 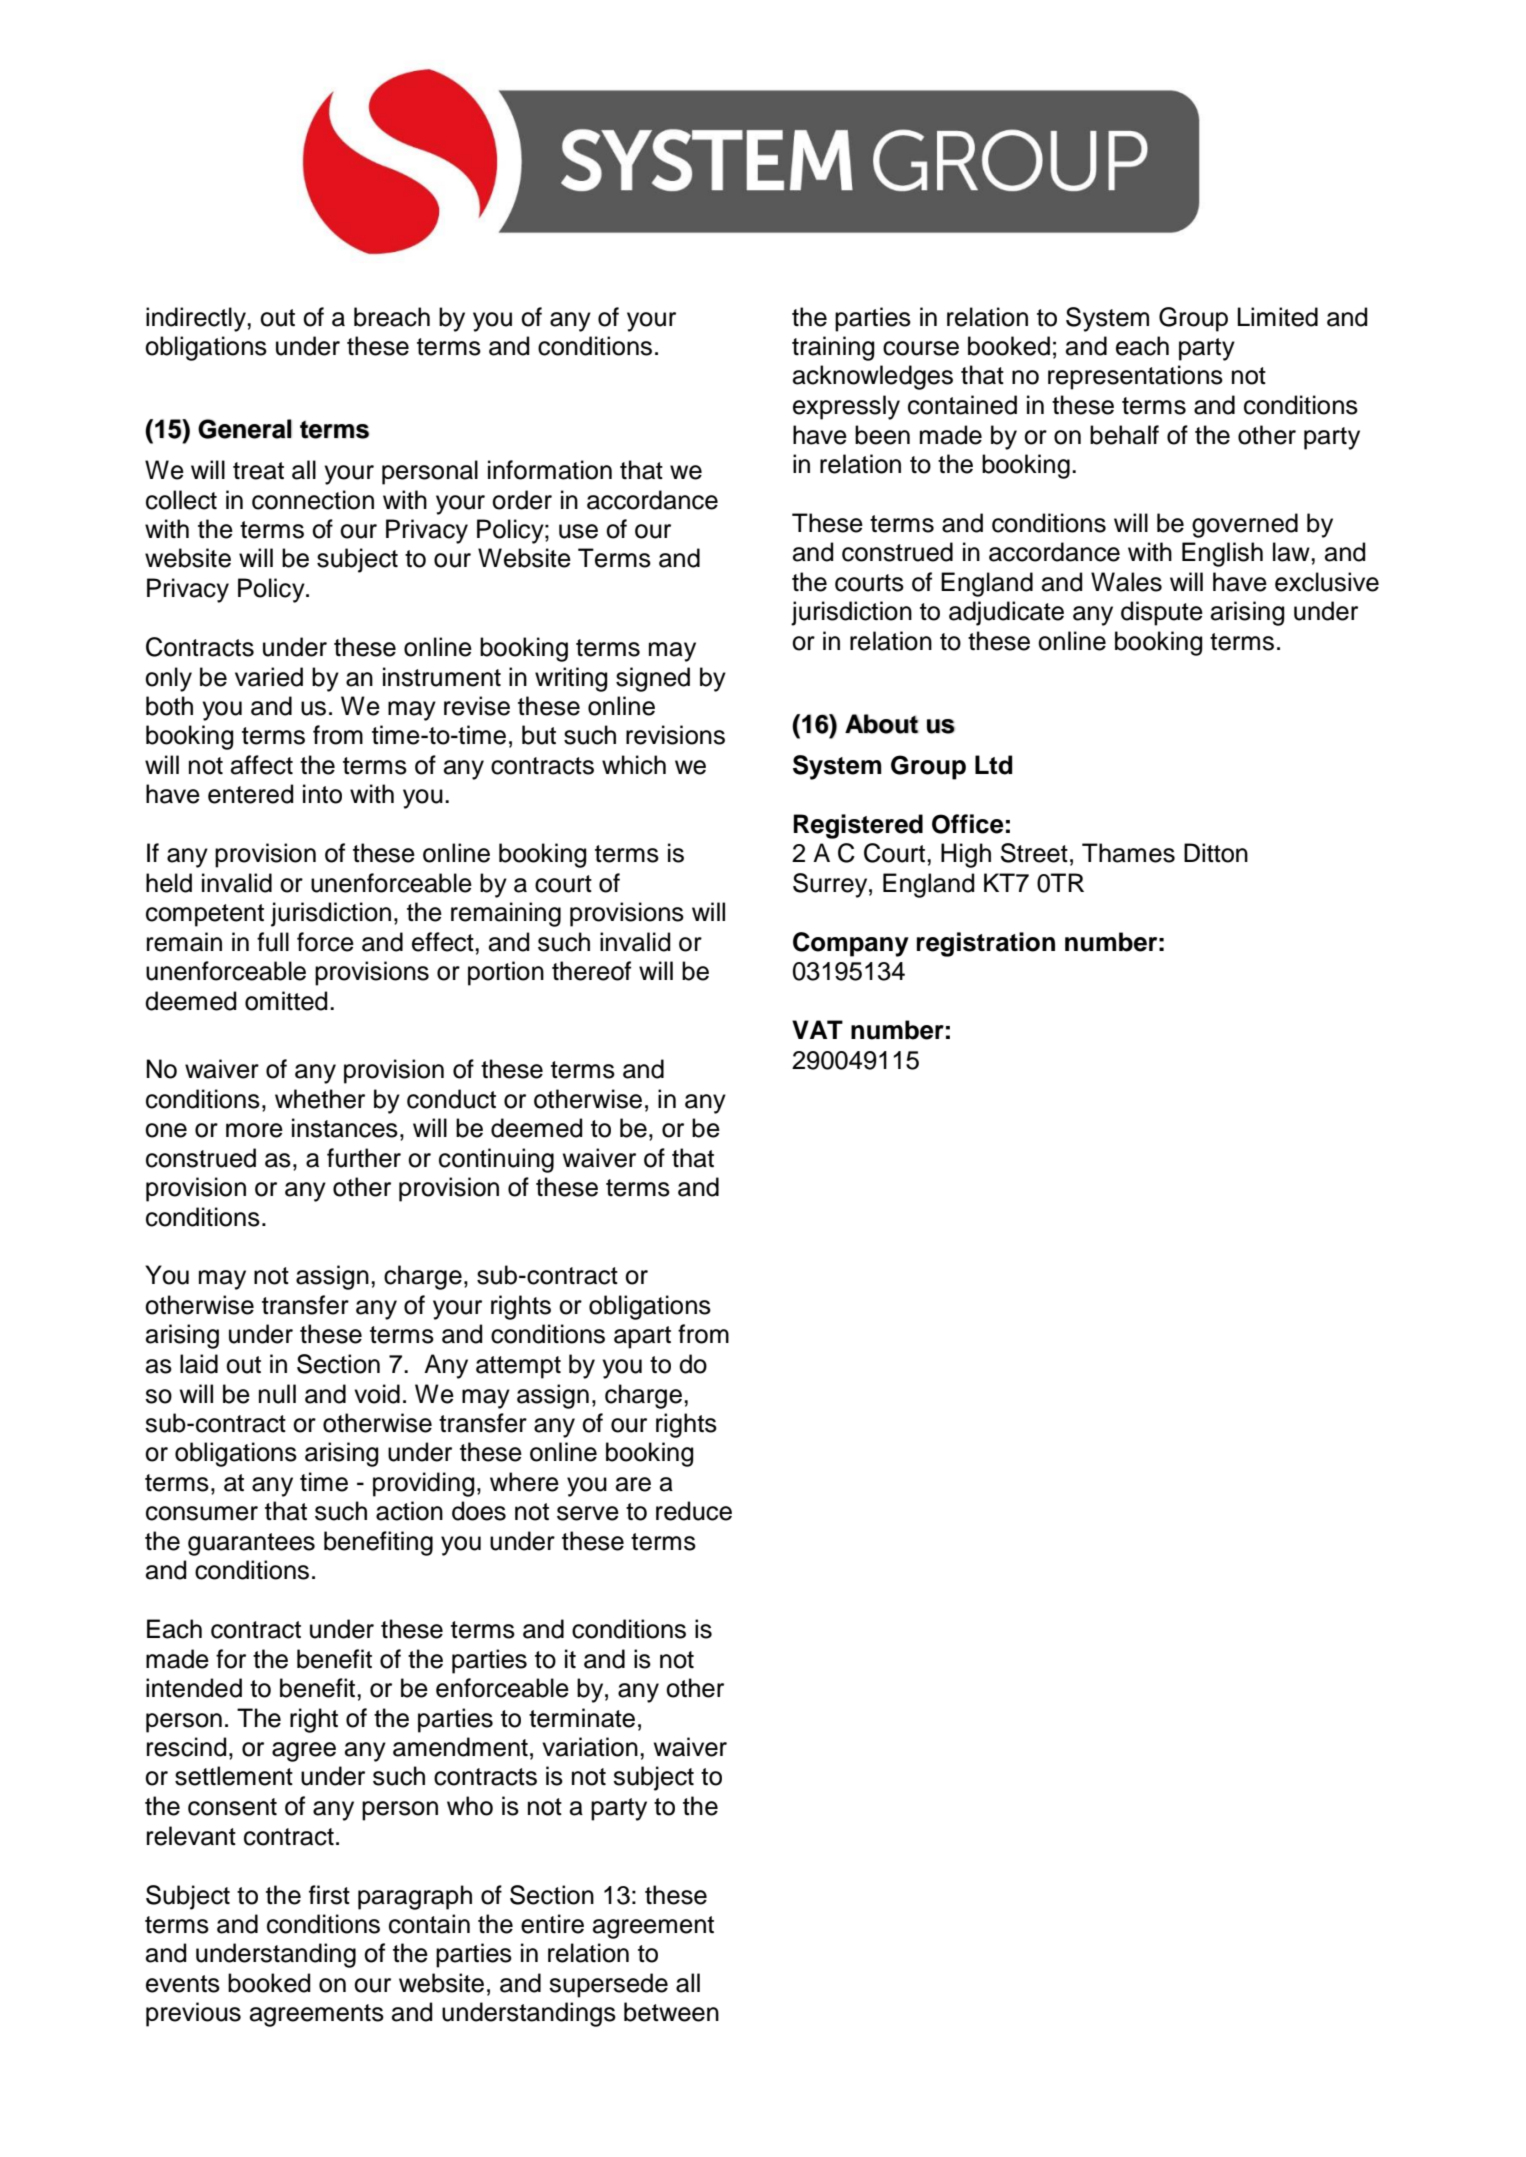 I want to click on representations, so click(x=1135, y=377).
